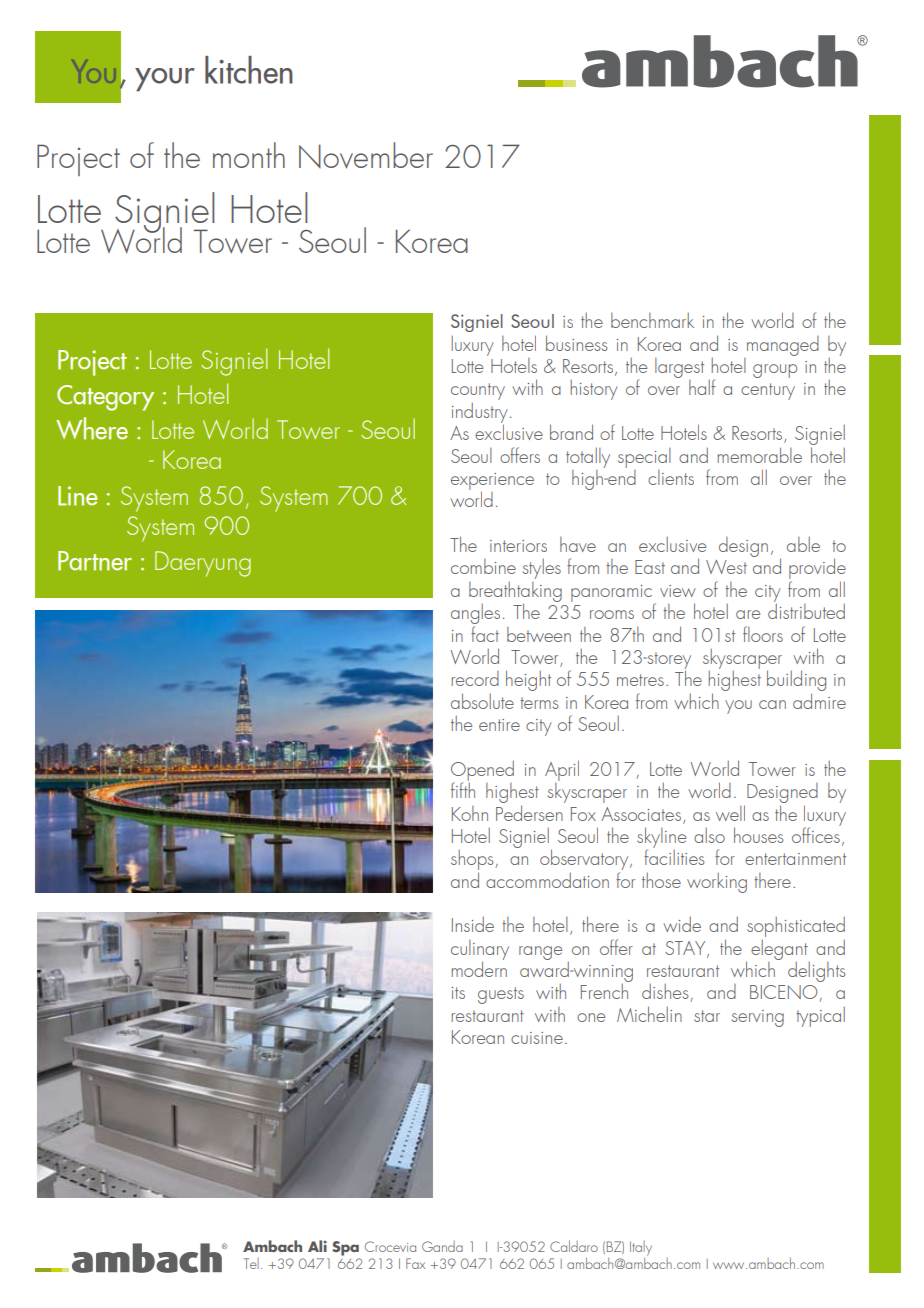 The width and height of the image is (924, 1308). What do you see at coordinates (317, 1246) in the image?
I see `Ali` at bounding box center [317, 1246].
